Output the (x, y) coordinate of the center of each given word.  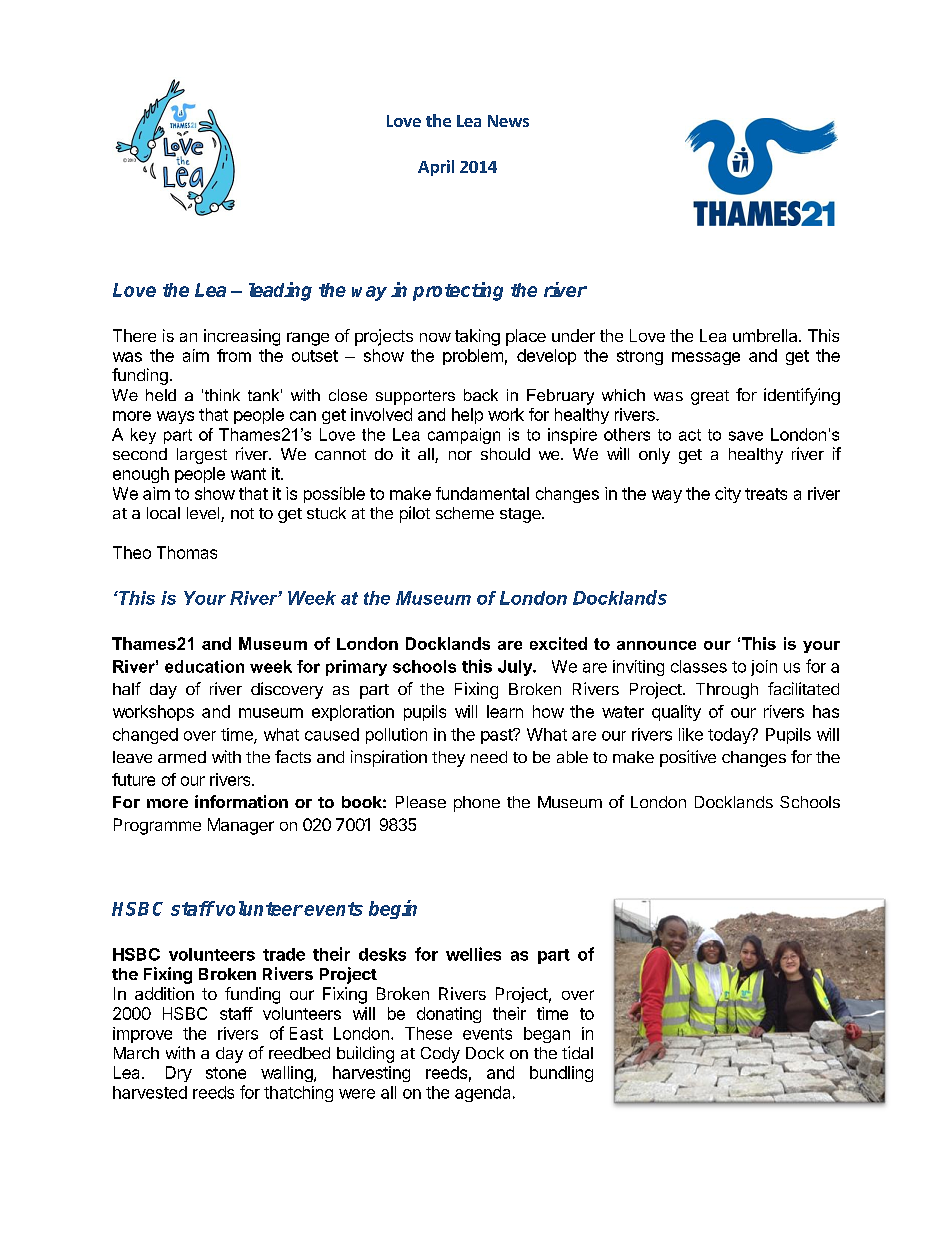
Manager (241, 826)
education (204, 666)
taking (477, 337)
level (204, 514)
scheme (465, 513)
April (436, 168)
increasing (242, 337)
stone (226, 1073)
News (508, 121)
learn (505, 711)
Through (727, 691)
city (728, 495)
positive (688, 758)
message (706, 358)
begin (393, 909)
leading (280, 291)
